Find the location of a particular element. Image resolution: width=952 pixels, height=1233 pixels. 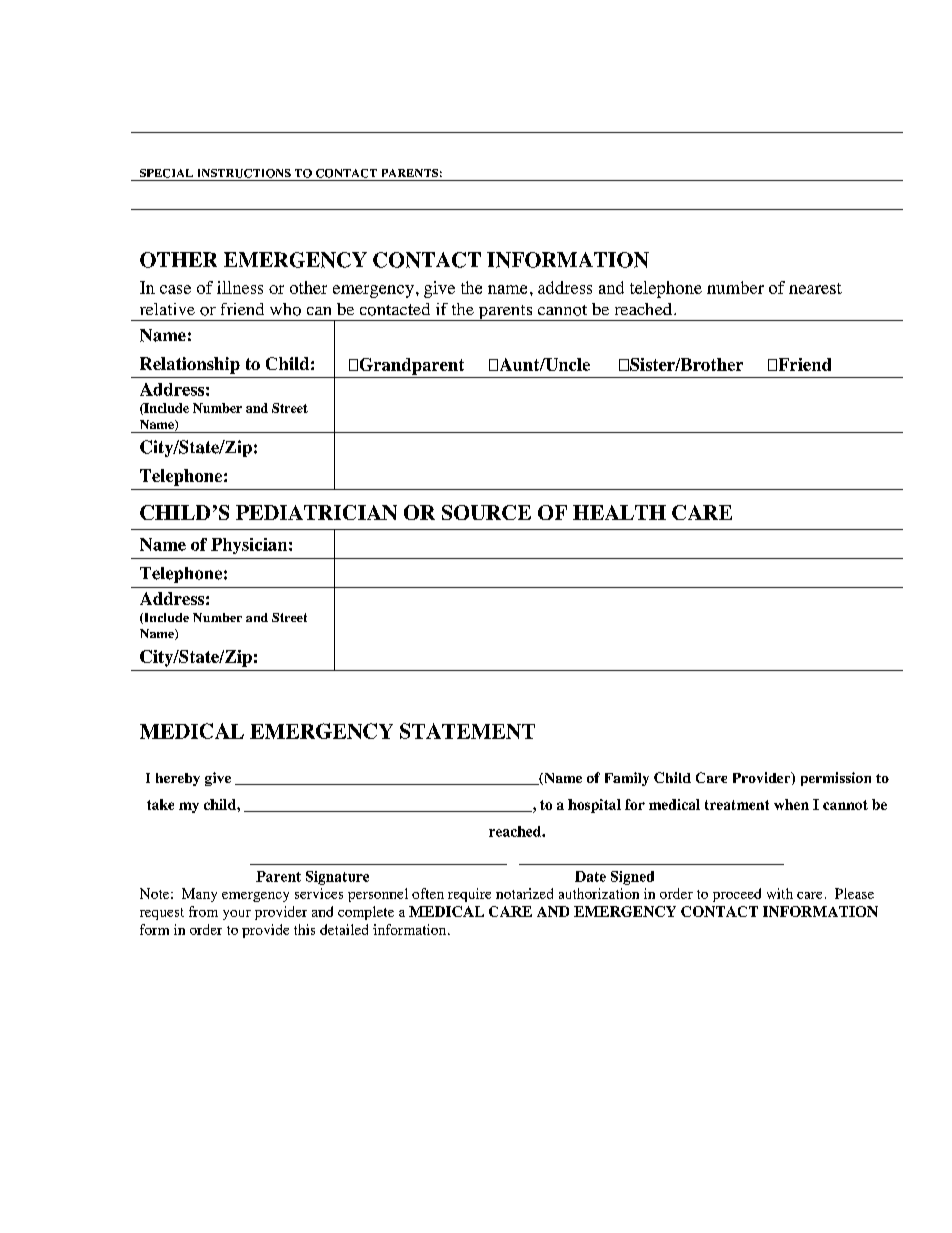

Relationship is located at coordinates (190, 365).
